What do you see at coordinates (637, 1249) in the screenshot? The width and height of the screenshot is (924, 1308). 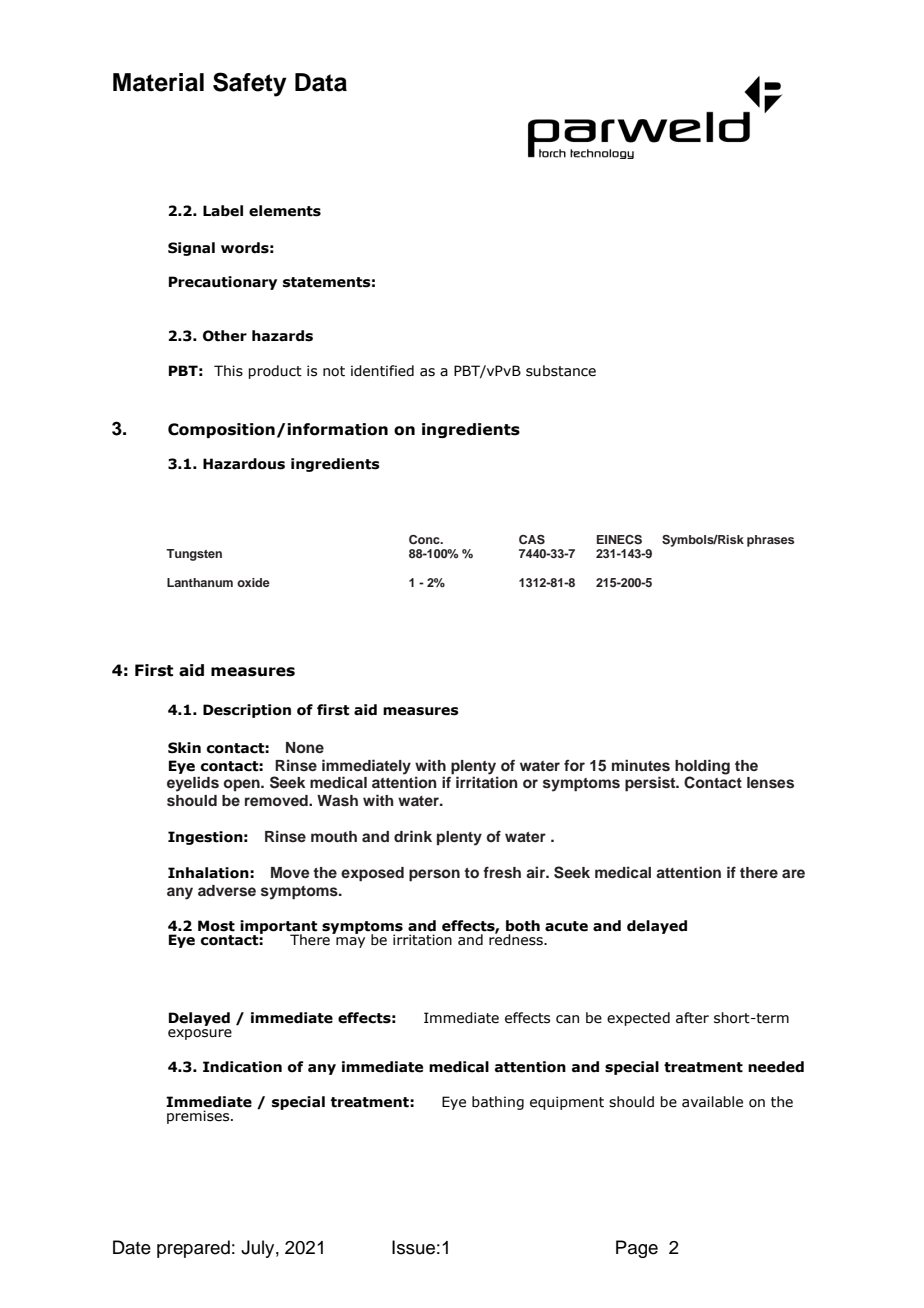 I see `Page` at bounding box center [637, 1249].
